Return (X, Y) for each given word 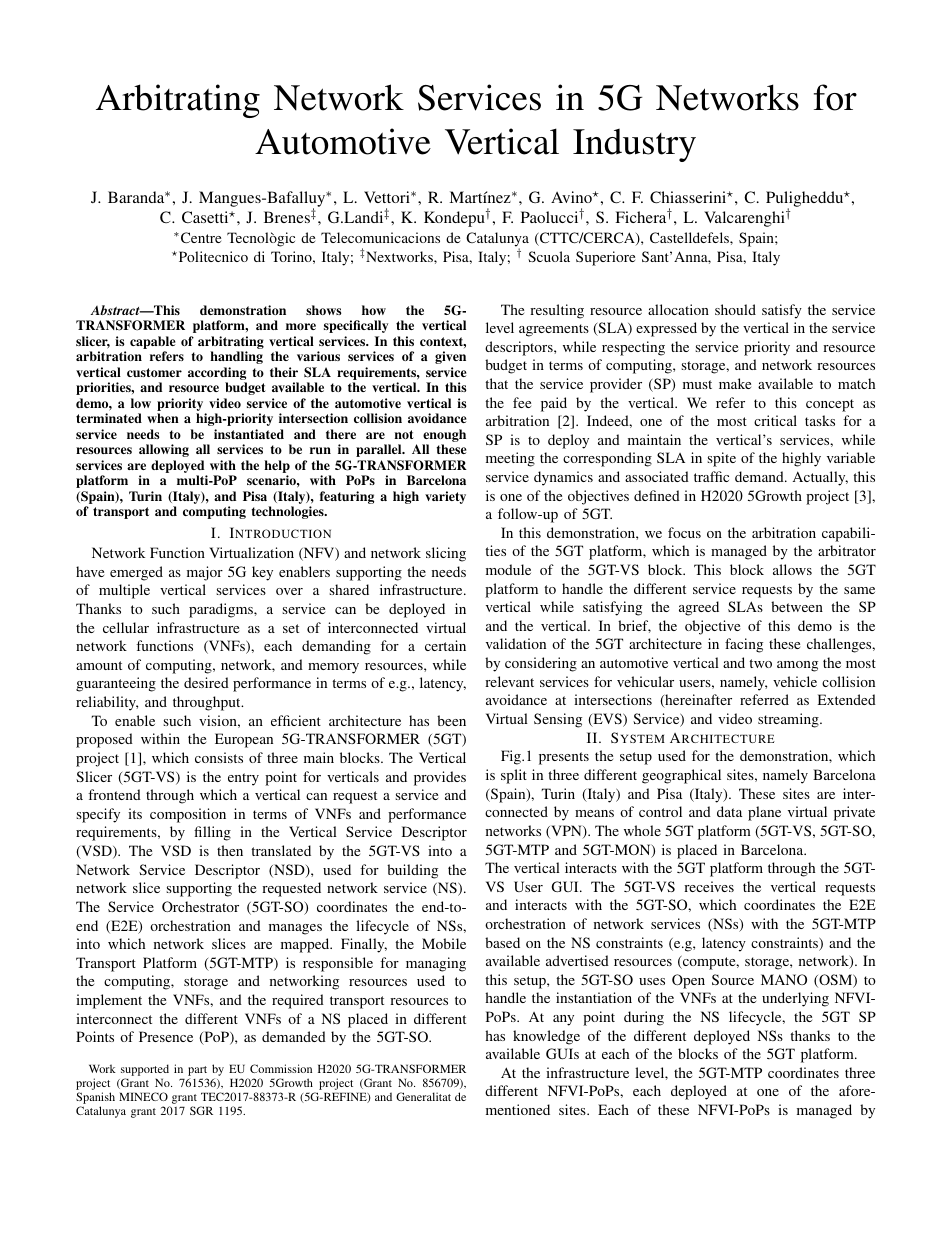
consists (219, 757)
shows (324, 310)
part (198, 1072)
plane (764, 813)
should (735, 309)
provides (440, 778)
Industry (634, 145)
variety (445, 497)
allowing (164, 450)
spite (721, 459)
